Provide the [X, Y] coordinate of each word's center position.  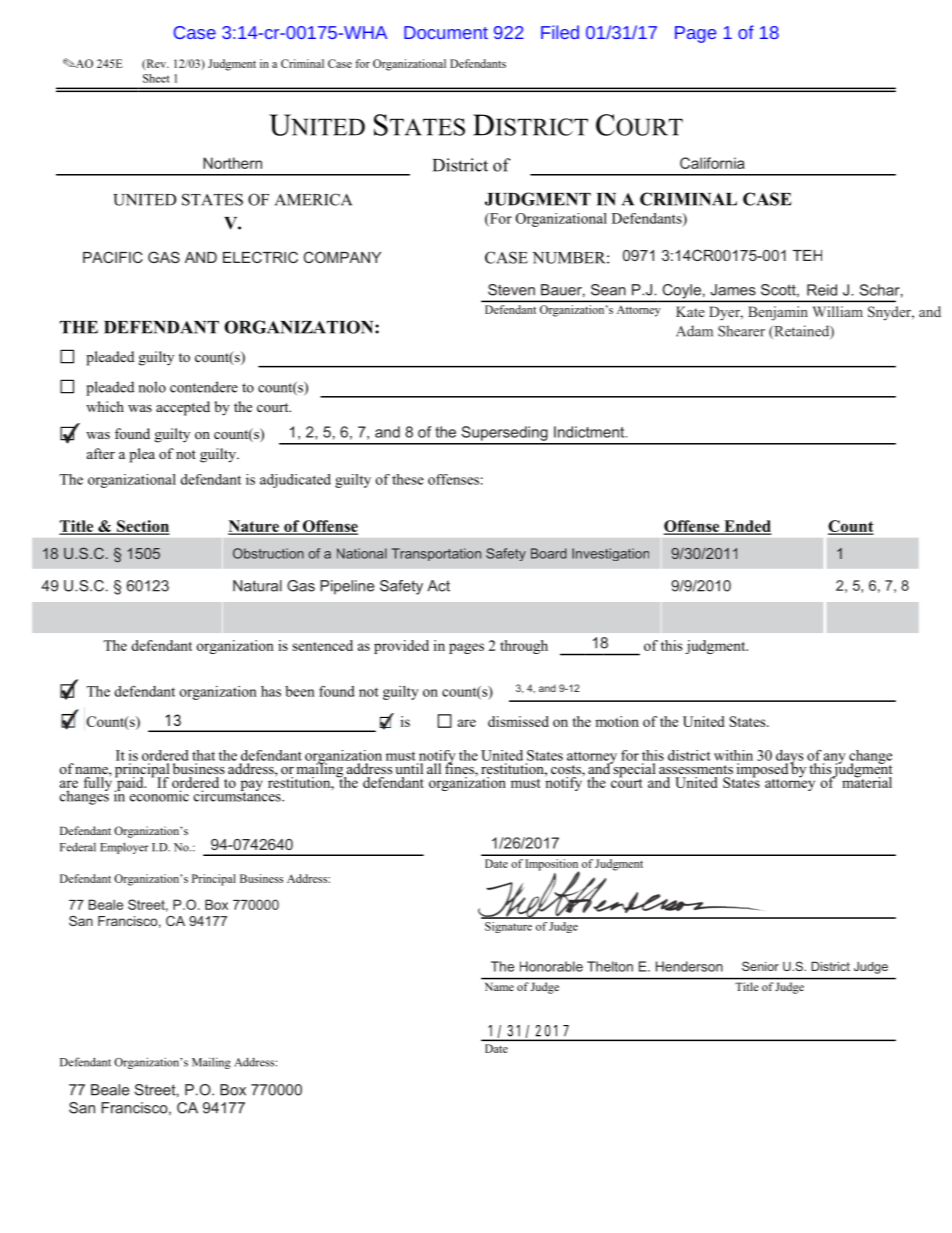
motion [617, 721]
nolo [152, 387]
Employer [124, 848]
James [733, 290]
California [712, 163]
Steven [511, 290]
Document [446, 32]
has [271, 691]
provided [401, 647]
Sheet [156, 78]
